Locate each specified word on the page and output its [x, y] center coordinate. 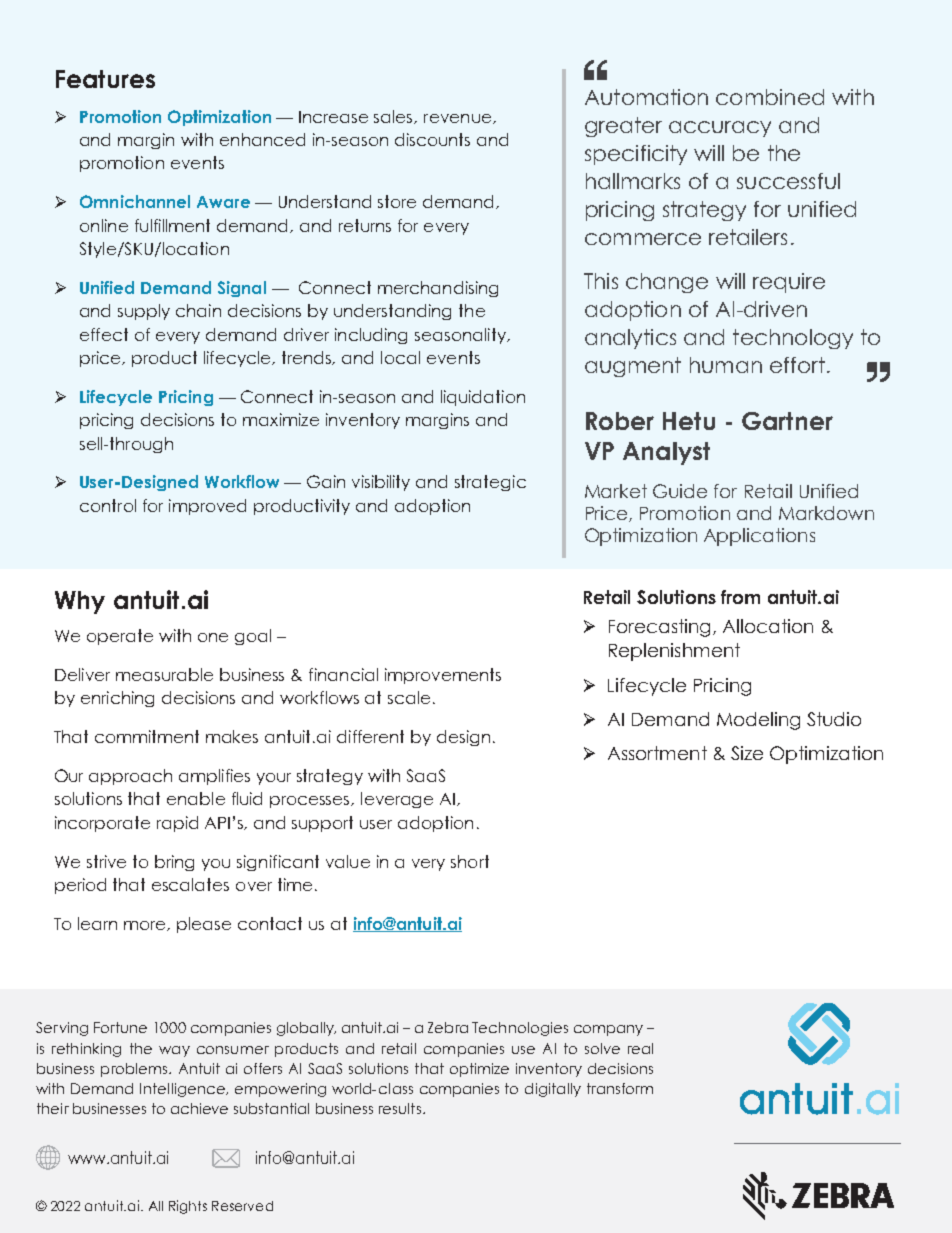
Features [105, 79]
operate [120, 637]
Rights [188, 1207]
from [740, 597]
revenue [459, 119]
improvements [443, 676]
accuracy [720, 129]
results [400, 1108]
